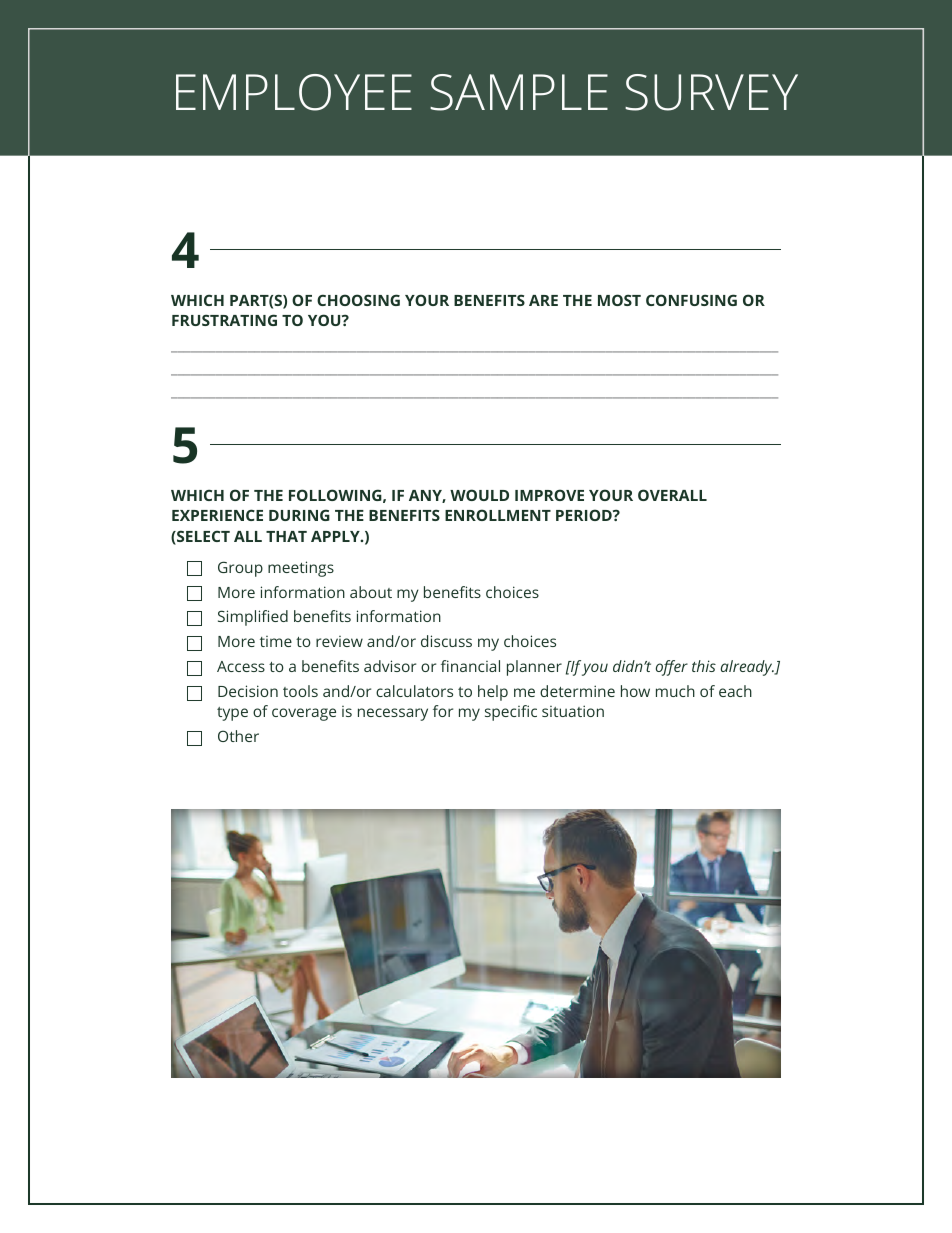 Image resolution: width=952 pixels, height=1233 pixels. What do you see at coordinates (294, 92) in the screenshot?
I see `EMPLOYEE` at bounding box center [294, 92].
